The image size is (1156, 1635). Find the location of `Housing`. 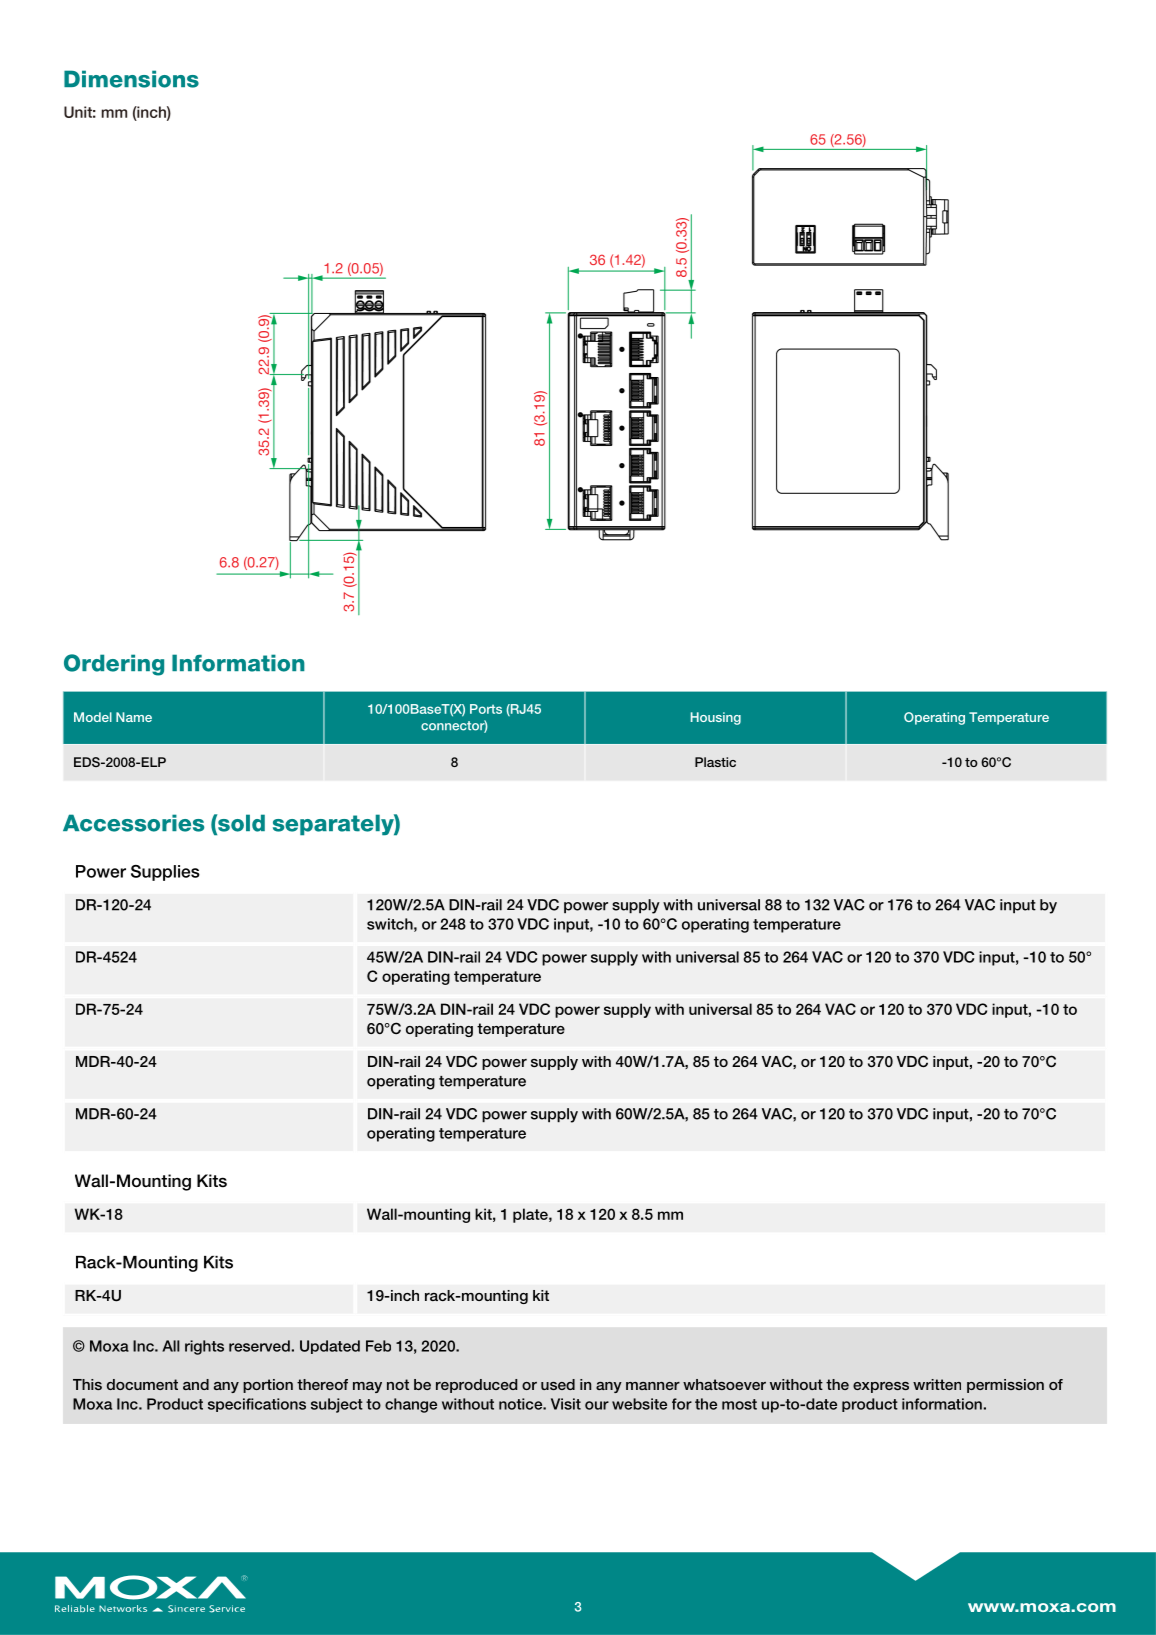

Housing is located at coordinates (716, 718).
